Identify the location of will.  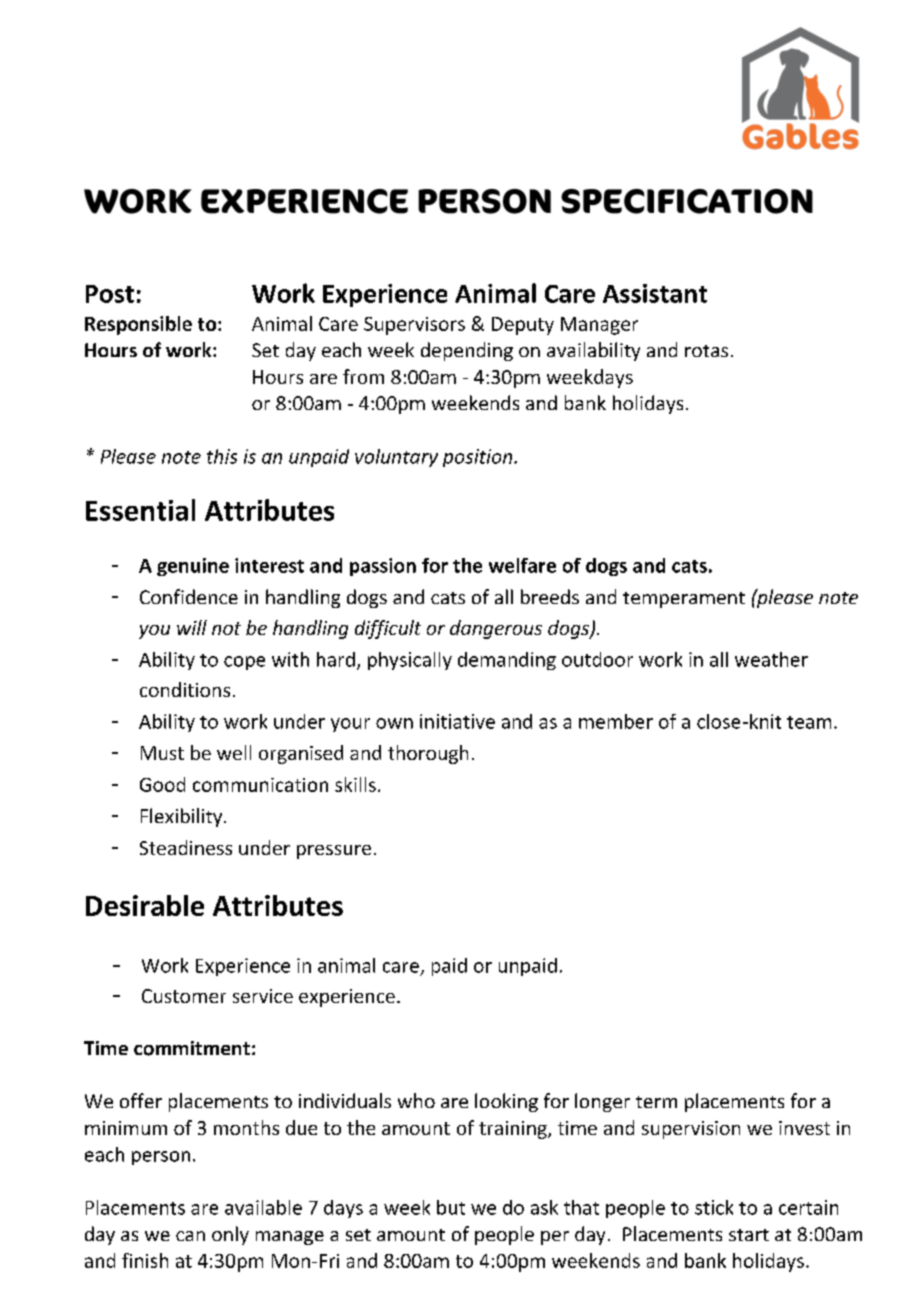
(192, 627).
